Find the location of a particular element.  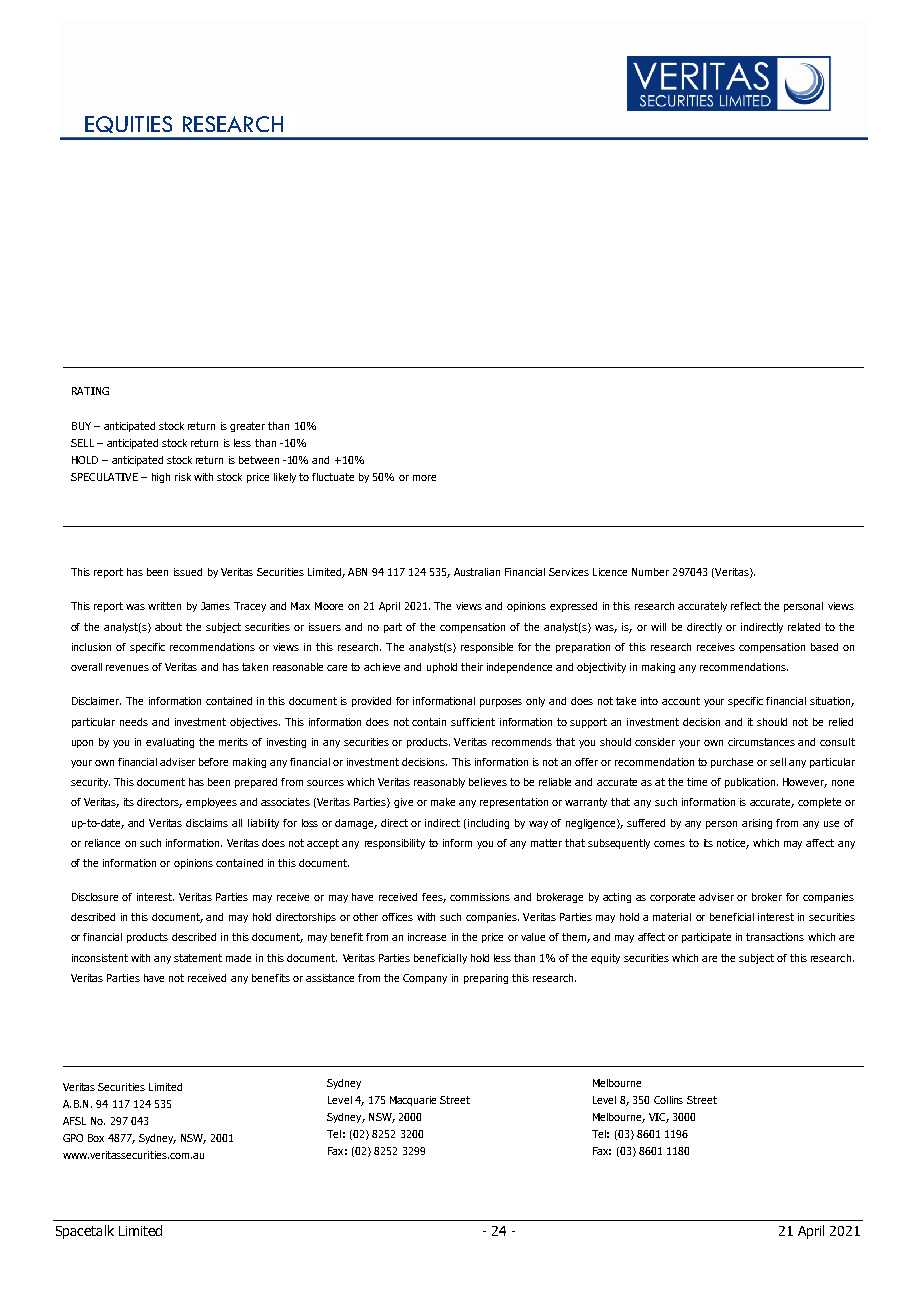

Collins is located at coordinates (668, 1100).
